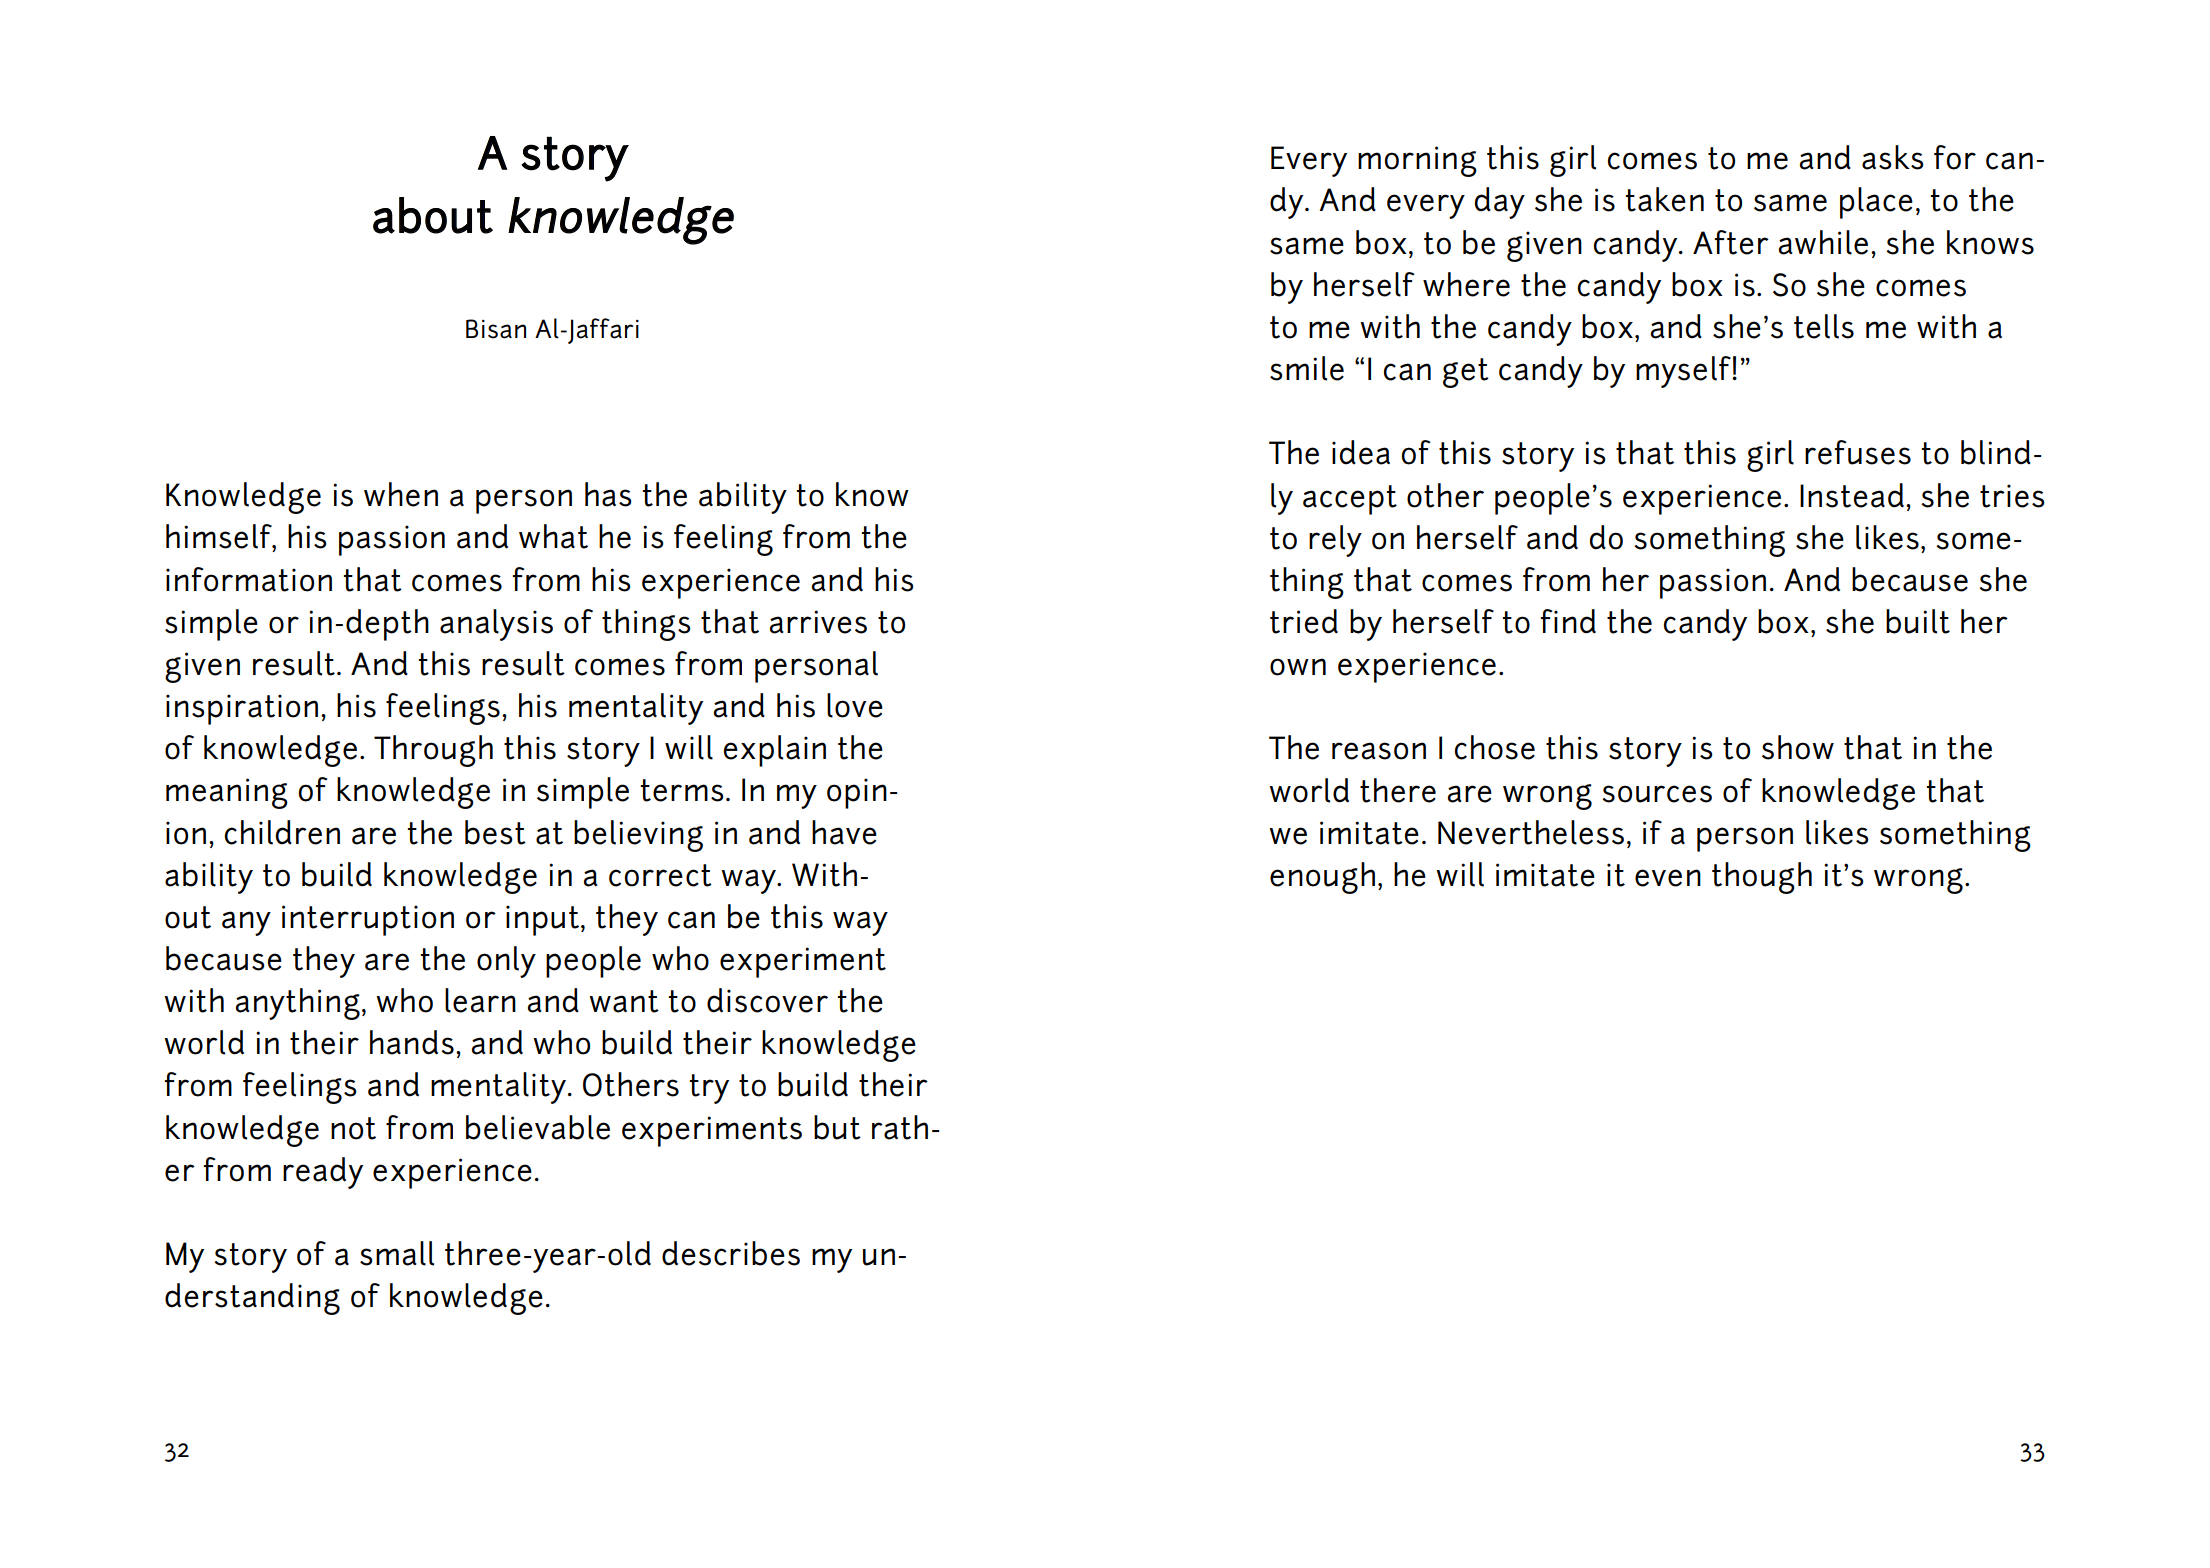 The image size is (2210, 1568). What do you see at coordinates (1762, 878) in the image?
I see `though` at bounding box center [1762, 878].
